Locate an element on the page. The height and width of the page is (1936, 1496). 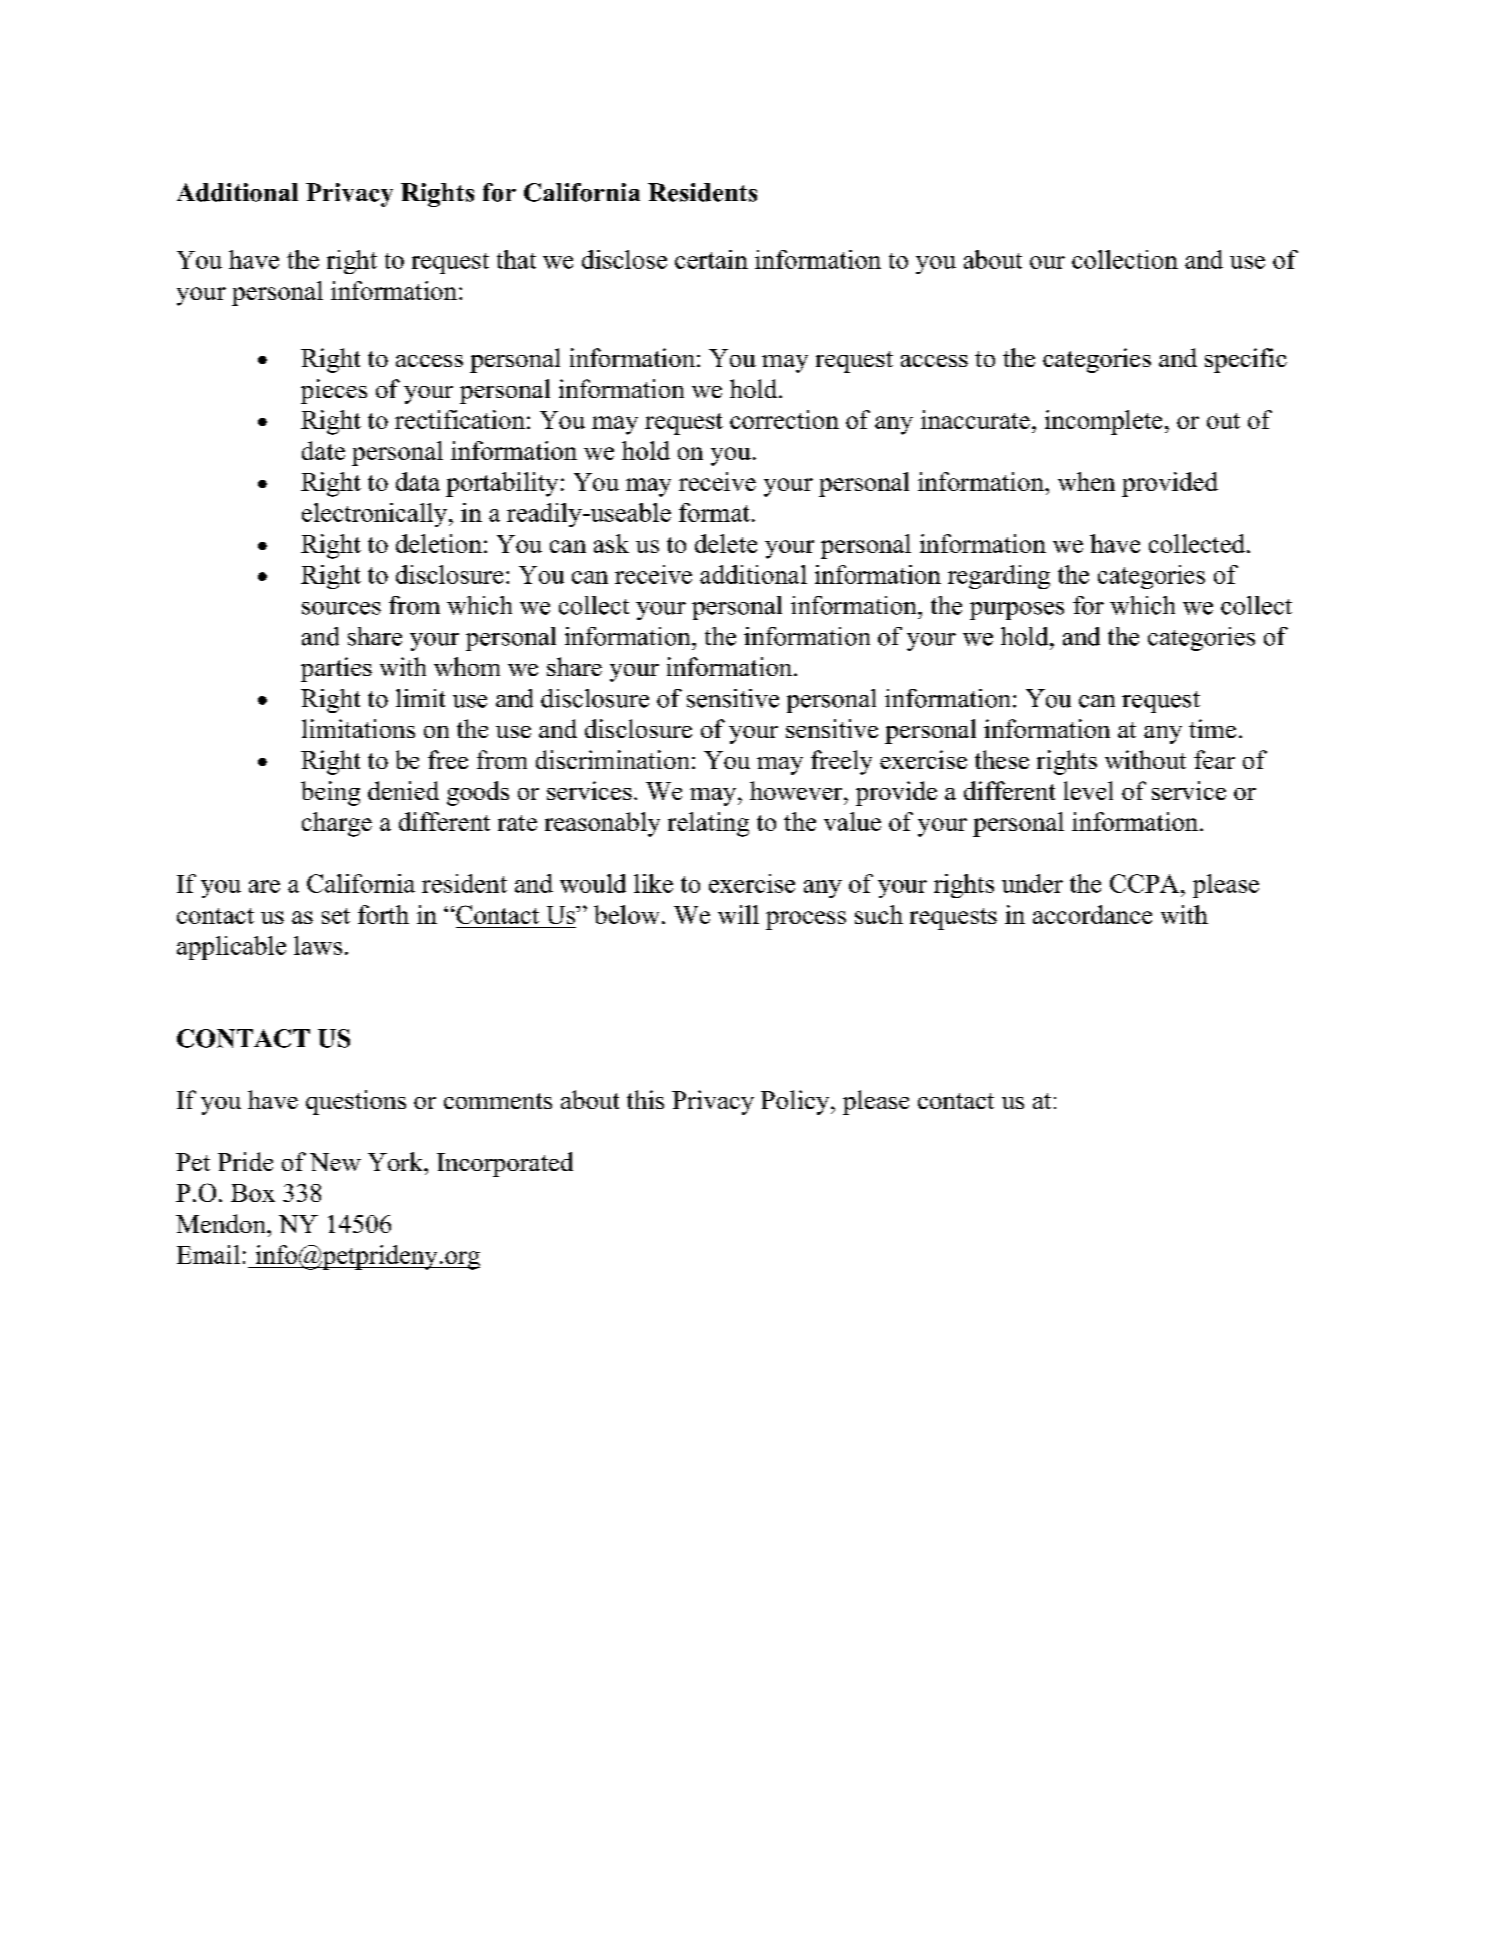
specific is located at coordinates (1246, 360).
